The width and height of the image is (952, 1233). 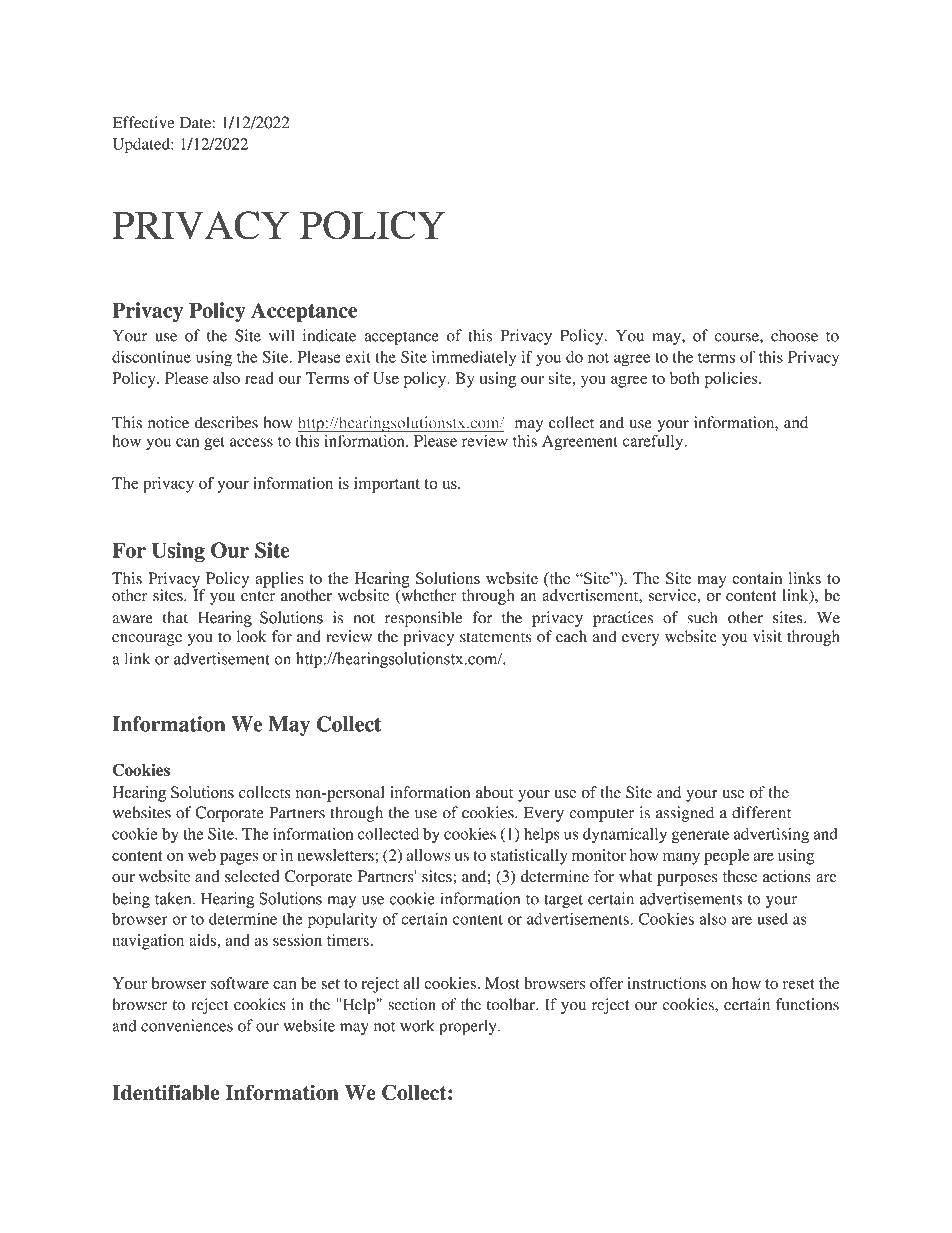 What do you see at coordinates (807, 1004) in the image?
I see `functions` at bounding box center [807, 1004].
